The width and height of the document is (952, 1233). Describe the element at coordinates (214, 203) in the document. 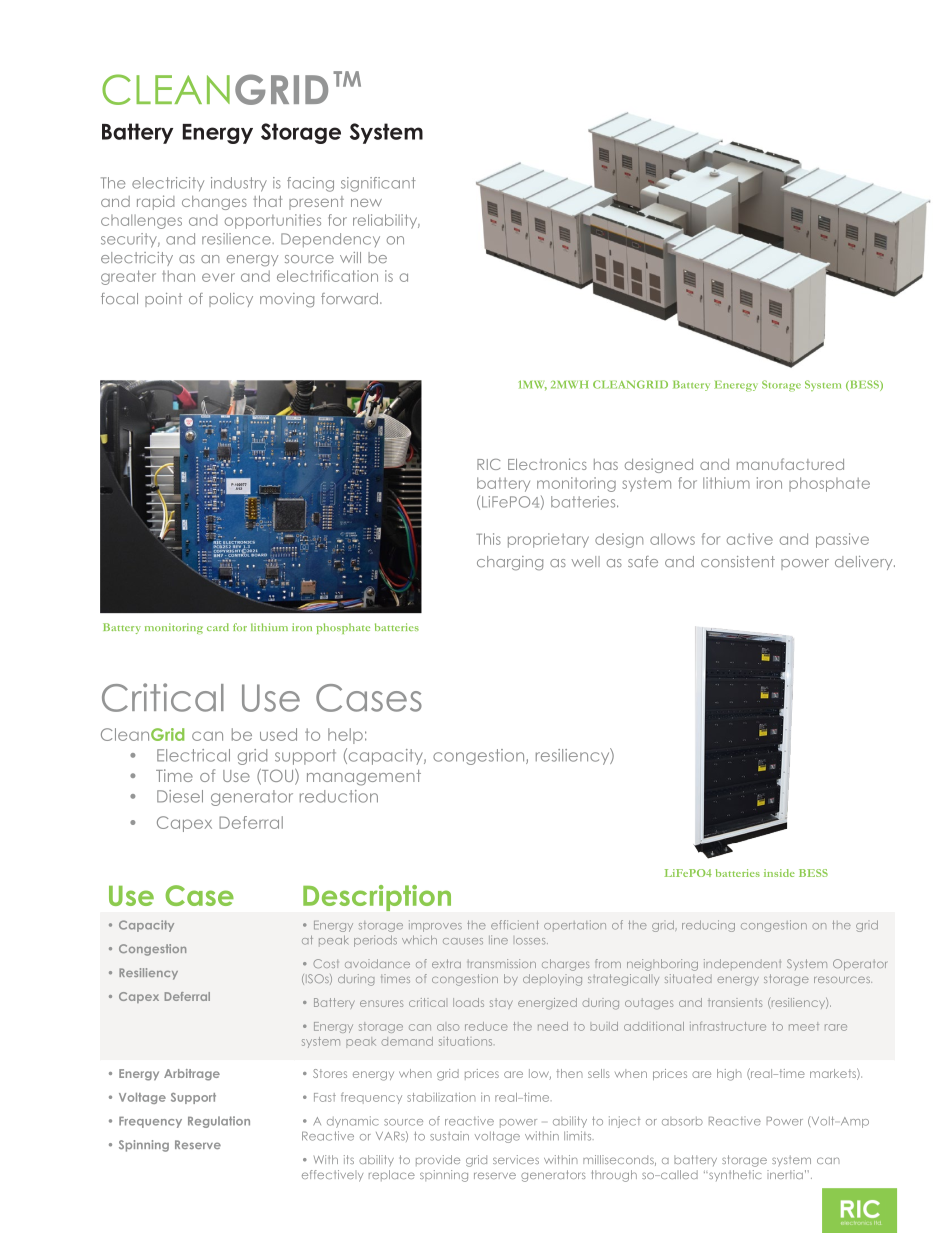

I see `changes` at that location.
